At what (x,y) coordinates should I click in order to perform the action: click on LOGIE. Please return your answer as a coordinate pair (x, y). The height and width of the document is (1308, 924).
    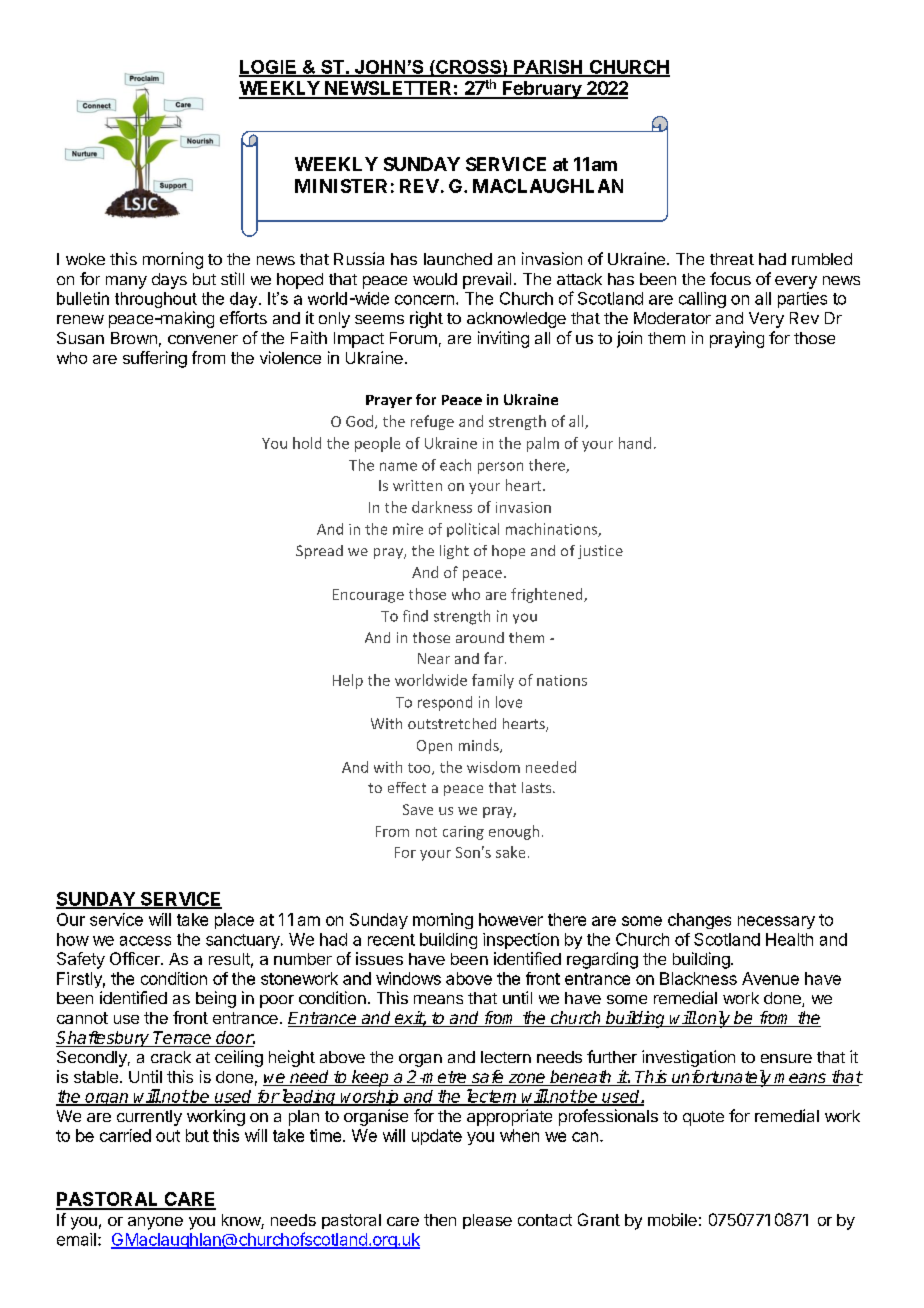
    Looking at the image, I should click on (268, 68).
